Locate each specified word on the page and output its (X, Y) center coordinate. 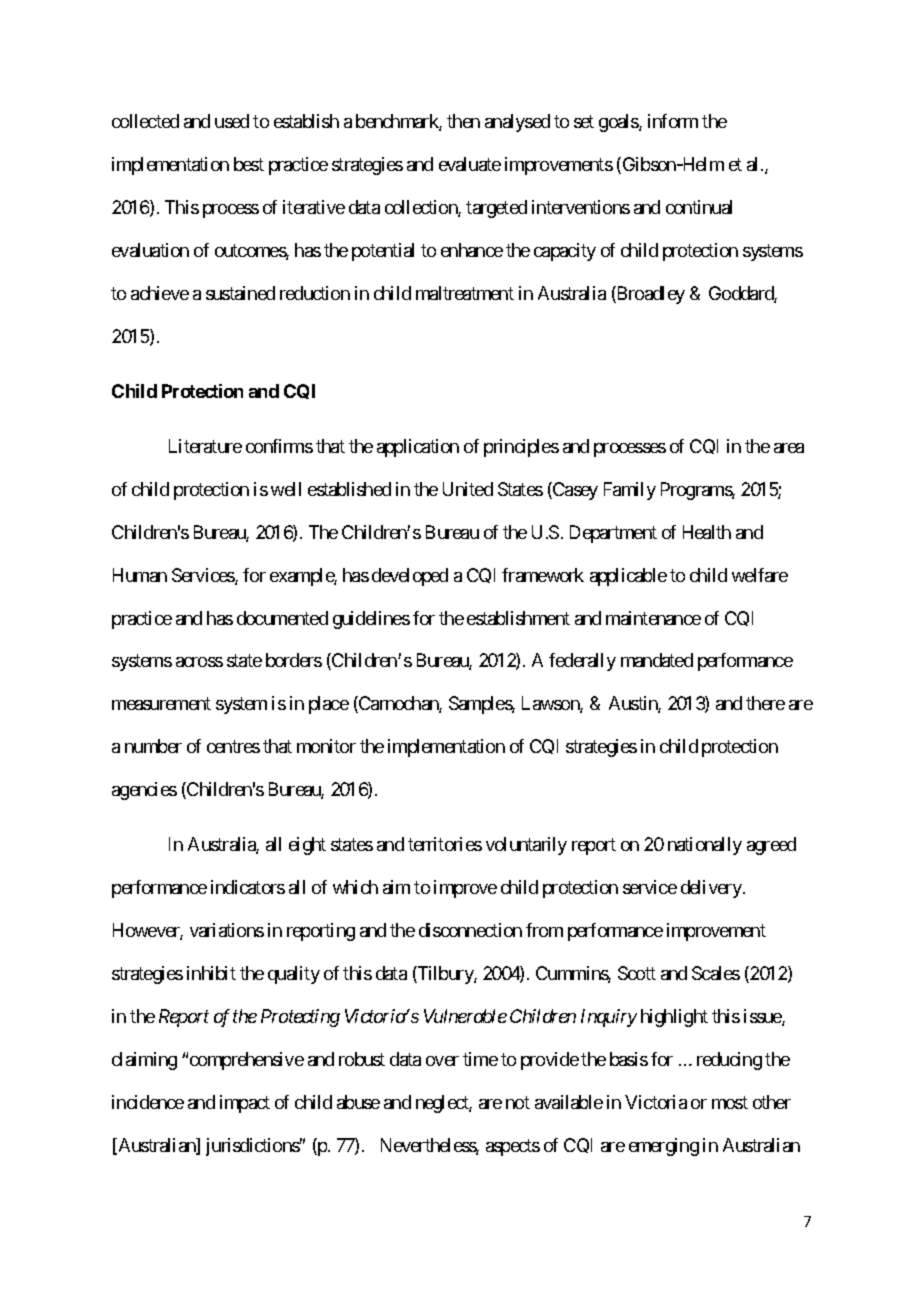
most (730, 1102)
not (518, 1102)
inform (673, 121)
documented (282, 618)
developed (410, 577)
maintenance (653, 618)
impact (245, 1104)
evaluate (470, 164)
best (249, 164)
